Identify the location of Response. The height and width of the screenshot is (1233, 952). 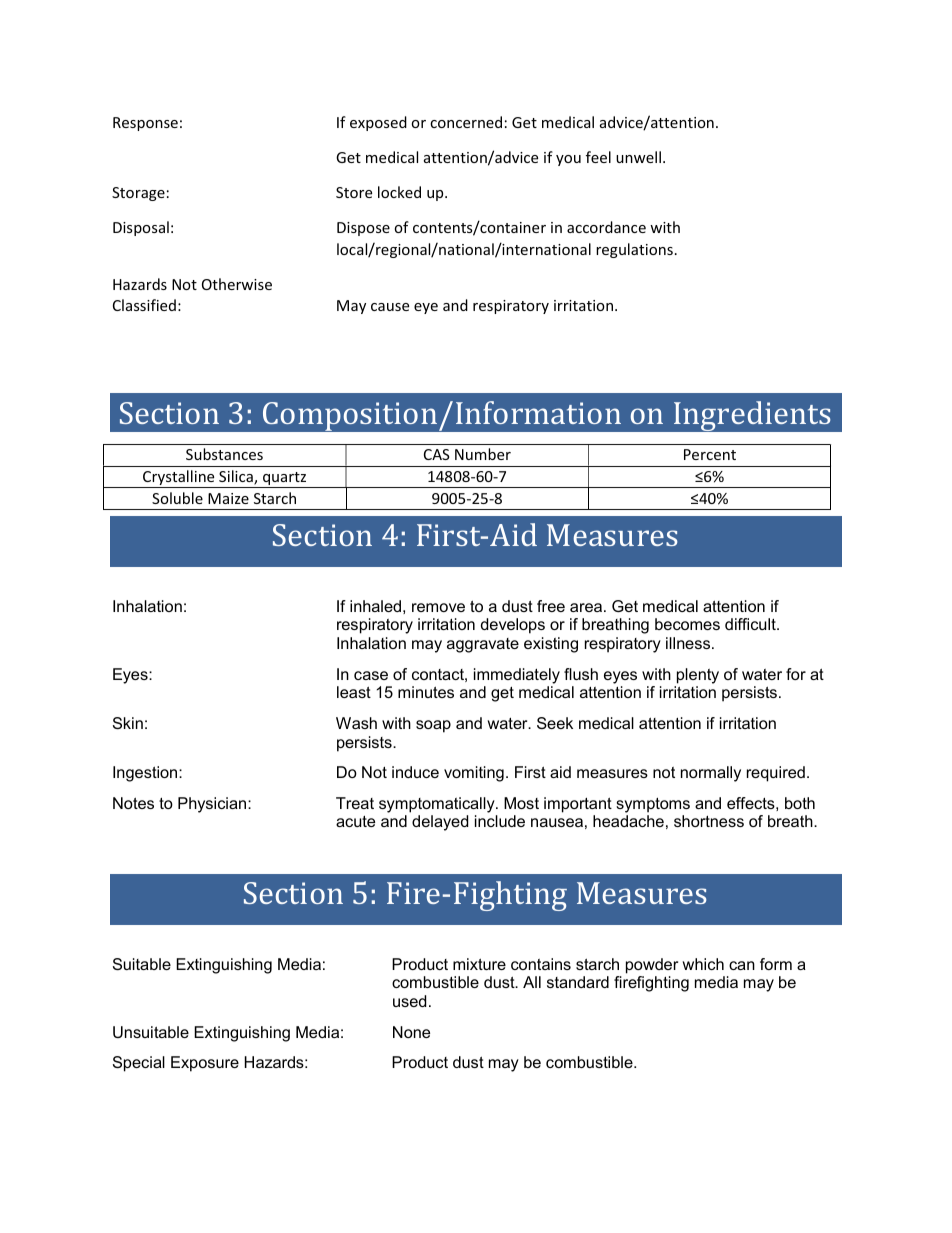
(145, 124).
